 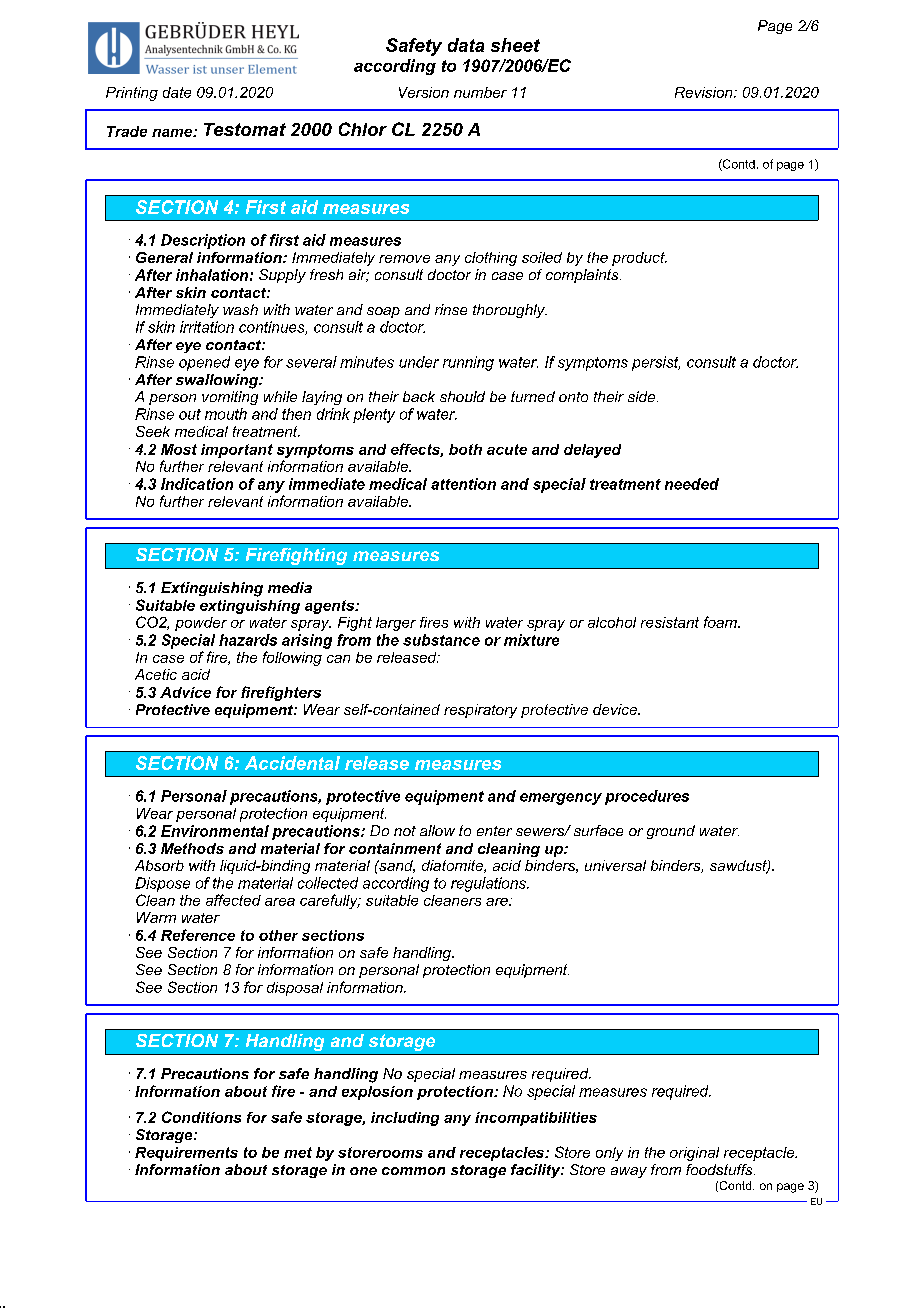 What do you see at coordinates (424, 92) in the image?
I see `Version` at bounding box center [424, 92].
